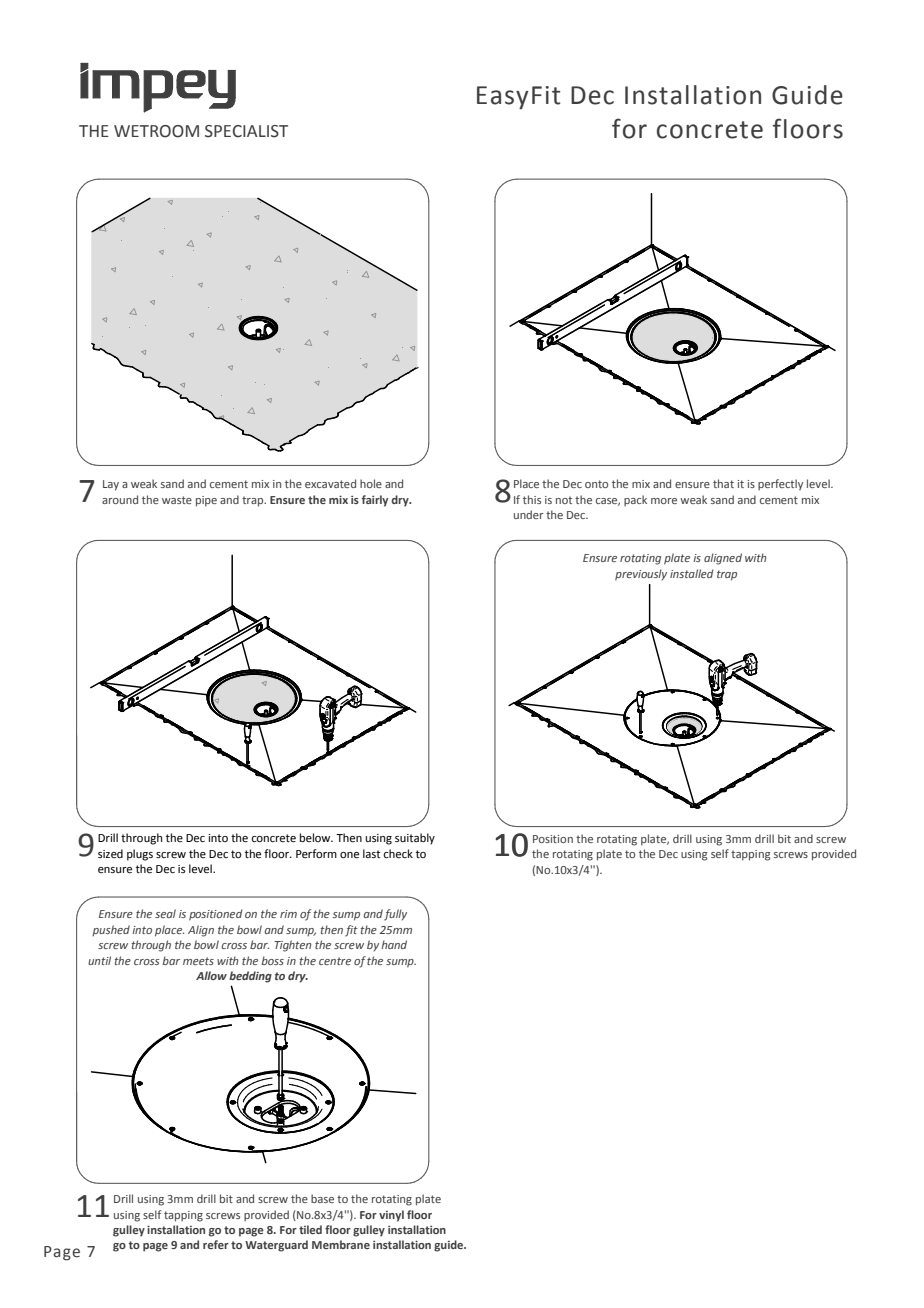 This screenshot has width=924, height=1308. I want to click on plugs, so click(140, 855).
